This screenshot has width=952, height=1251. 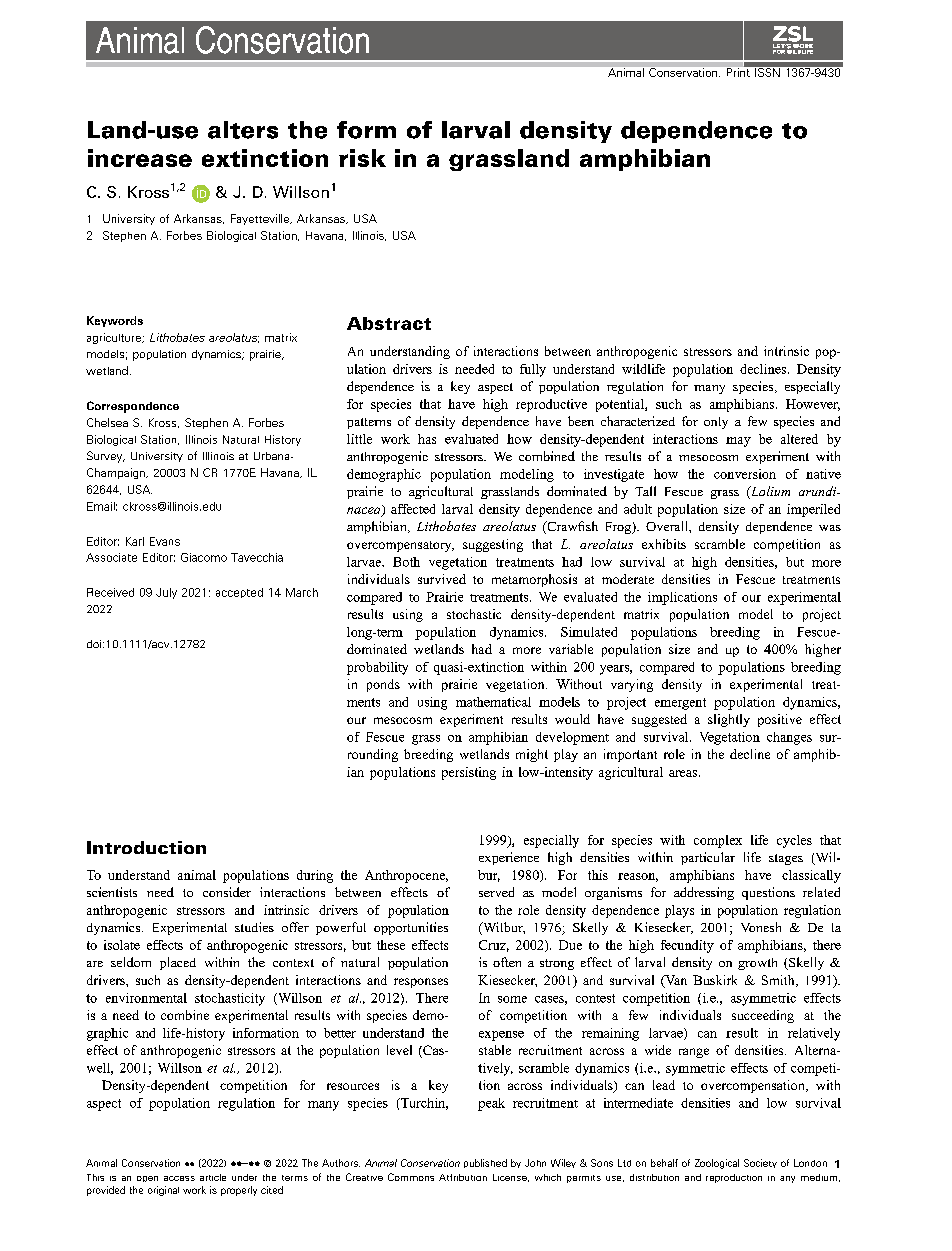 What do you see at coordinates (716, 423) in the screenshot?
I see `only` at bounding box center [716, 423].
